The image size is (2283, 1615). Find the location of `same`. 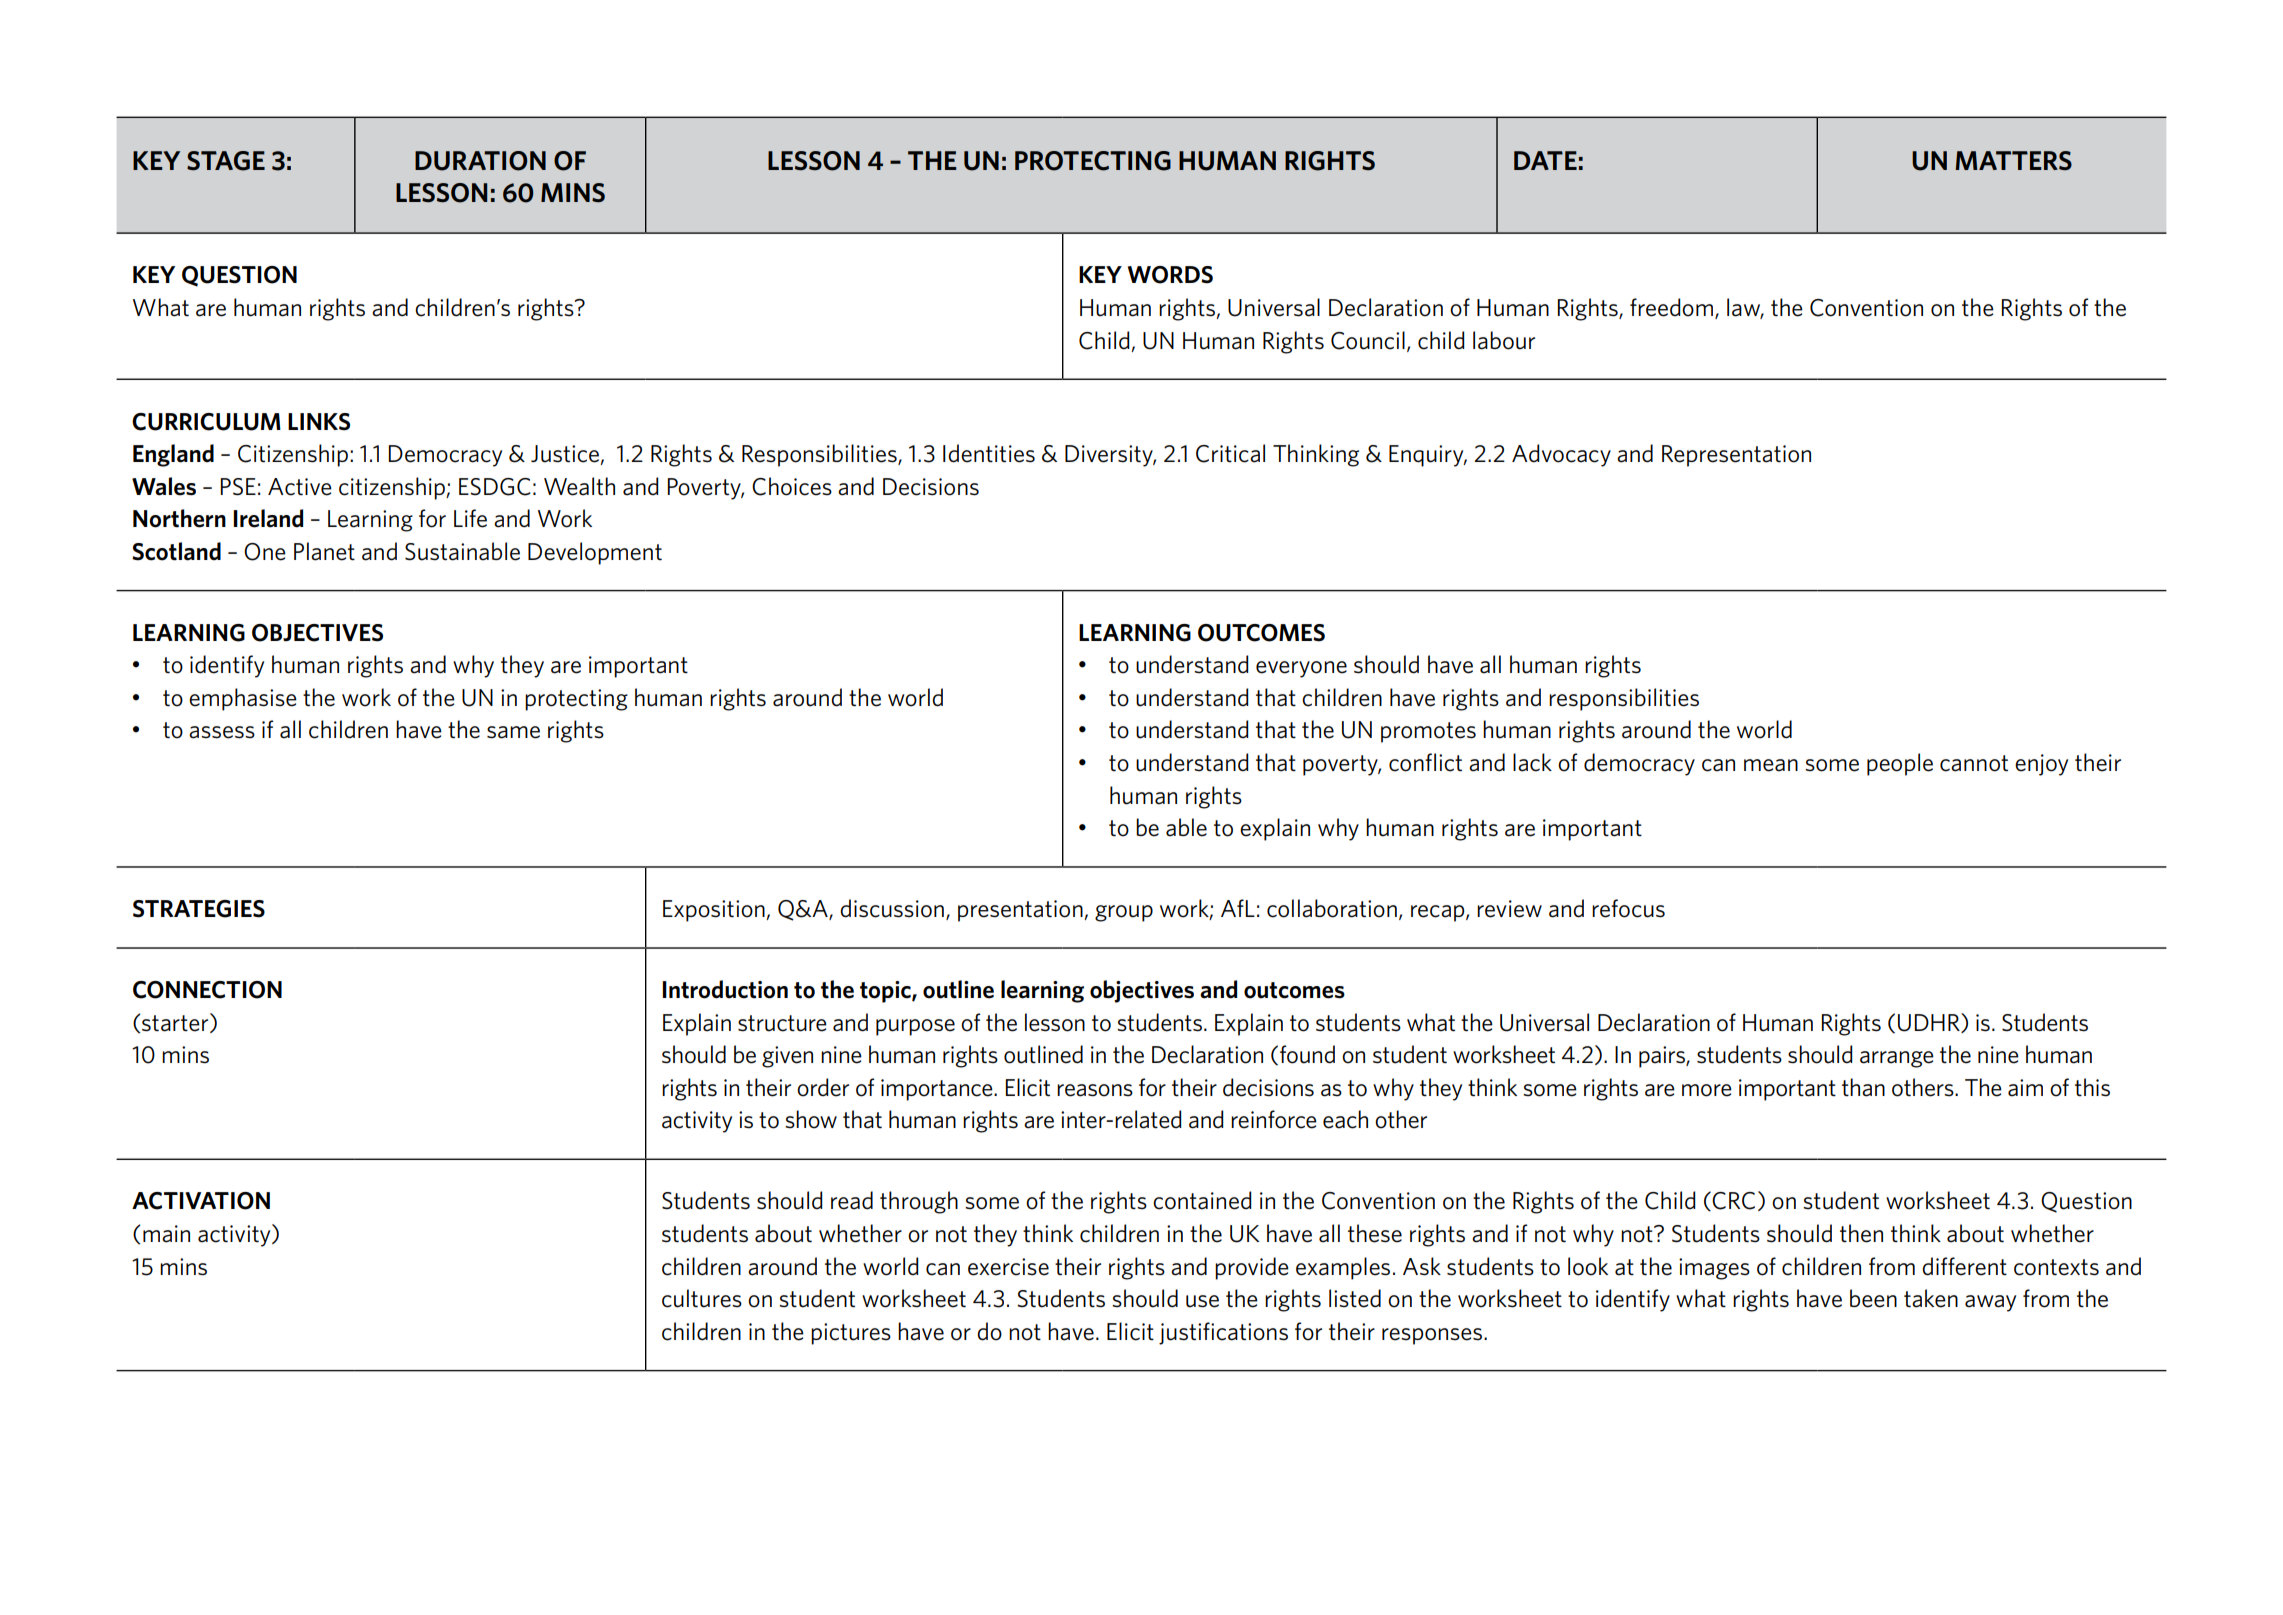

same is located at coordinates (513, 732).
